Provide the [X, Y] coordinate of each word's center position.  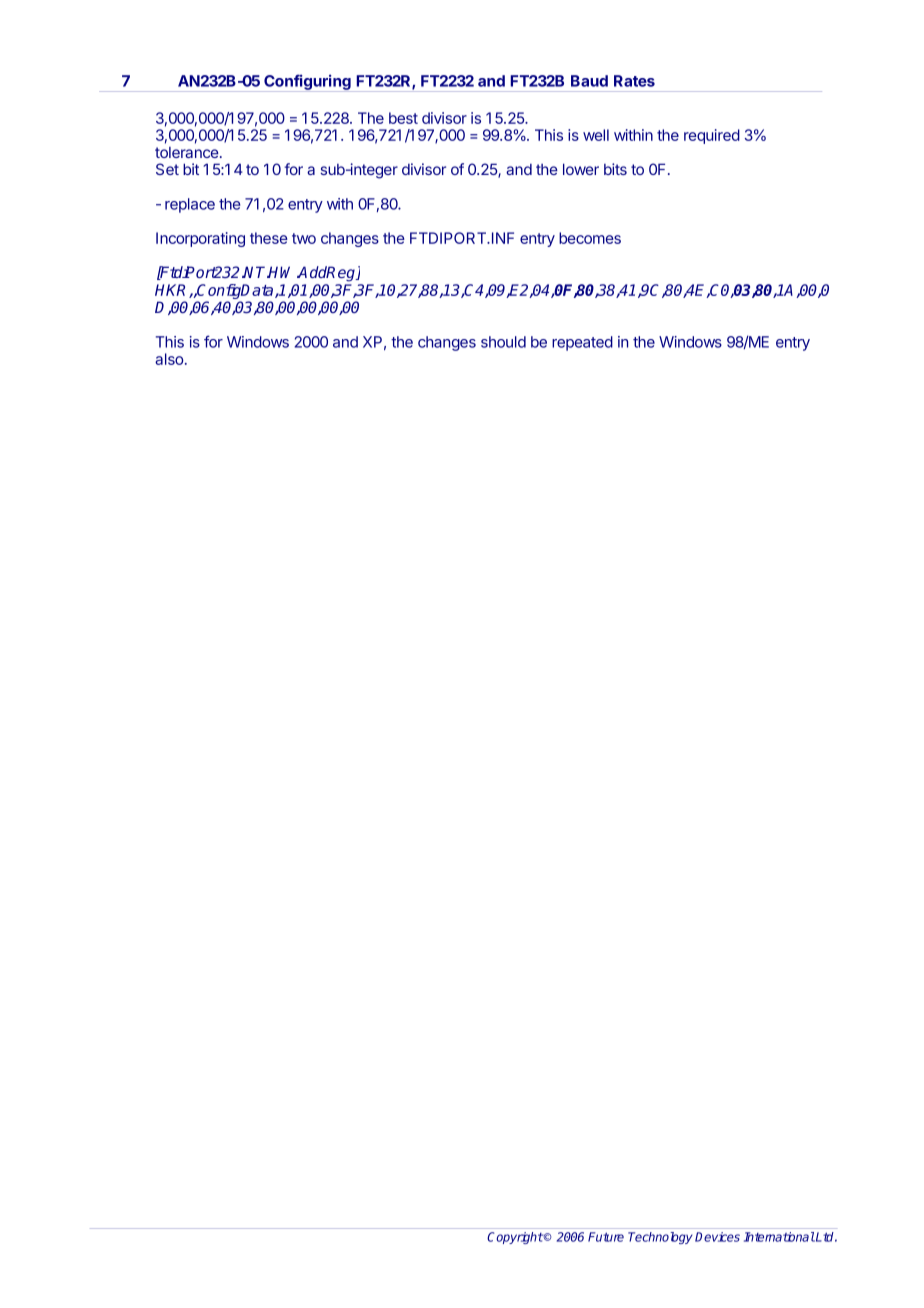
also [170, 359]
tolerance [188, 152]
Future [606, 1237]
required [712, 136]
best [403, 118]
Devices [717, 1237]
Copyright [515, 1238]
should [503, 342]
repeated [582, 343]
